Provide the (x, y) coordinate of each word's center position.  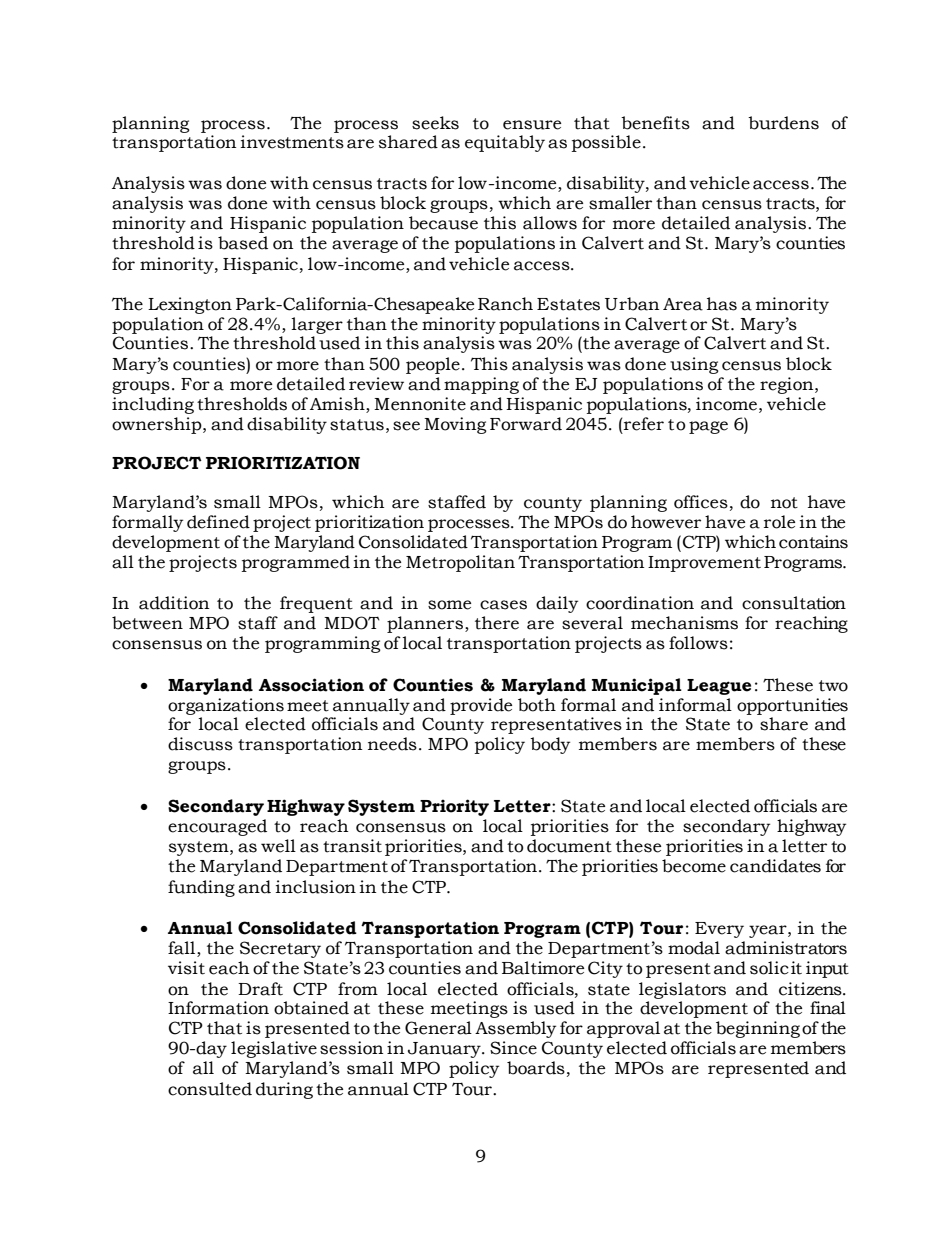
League (719, 687)
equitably (505, 143)
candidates (775, 866)
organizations (226, 706)
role (779, 522)
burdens (783, 123)
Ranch (505, 304)
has (722, 304)
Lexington (190, 305)
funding (201, 888)
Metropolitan (460, 563)
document (569, 846)
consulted (210, 1089)
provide (481, 706)
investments (292, 142)
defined (218, 522)
